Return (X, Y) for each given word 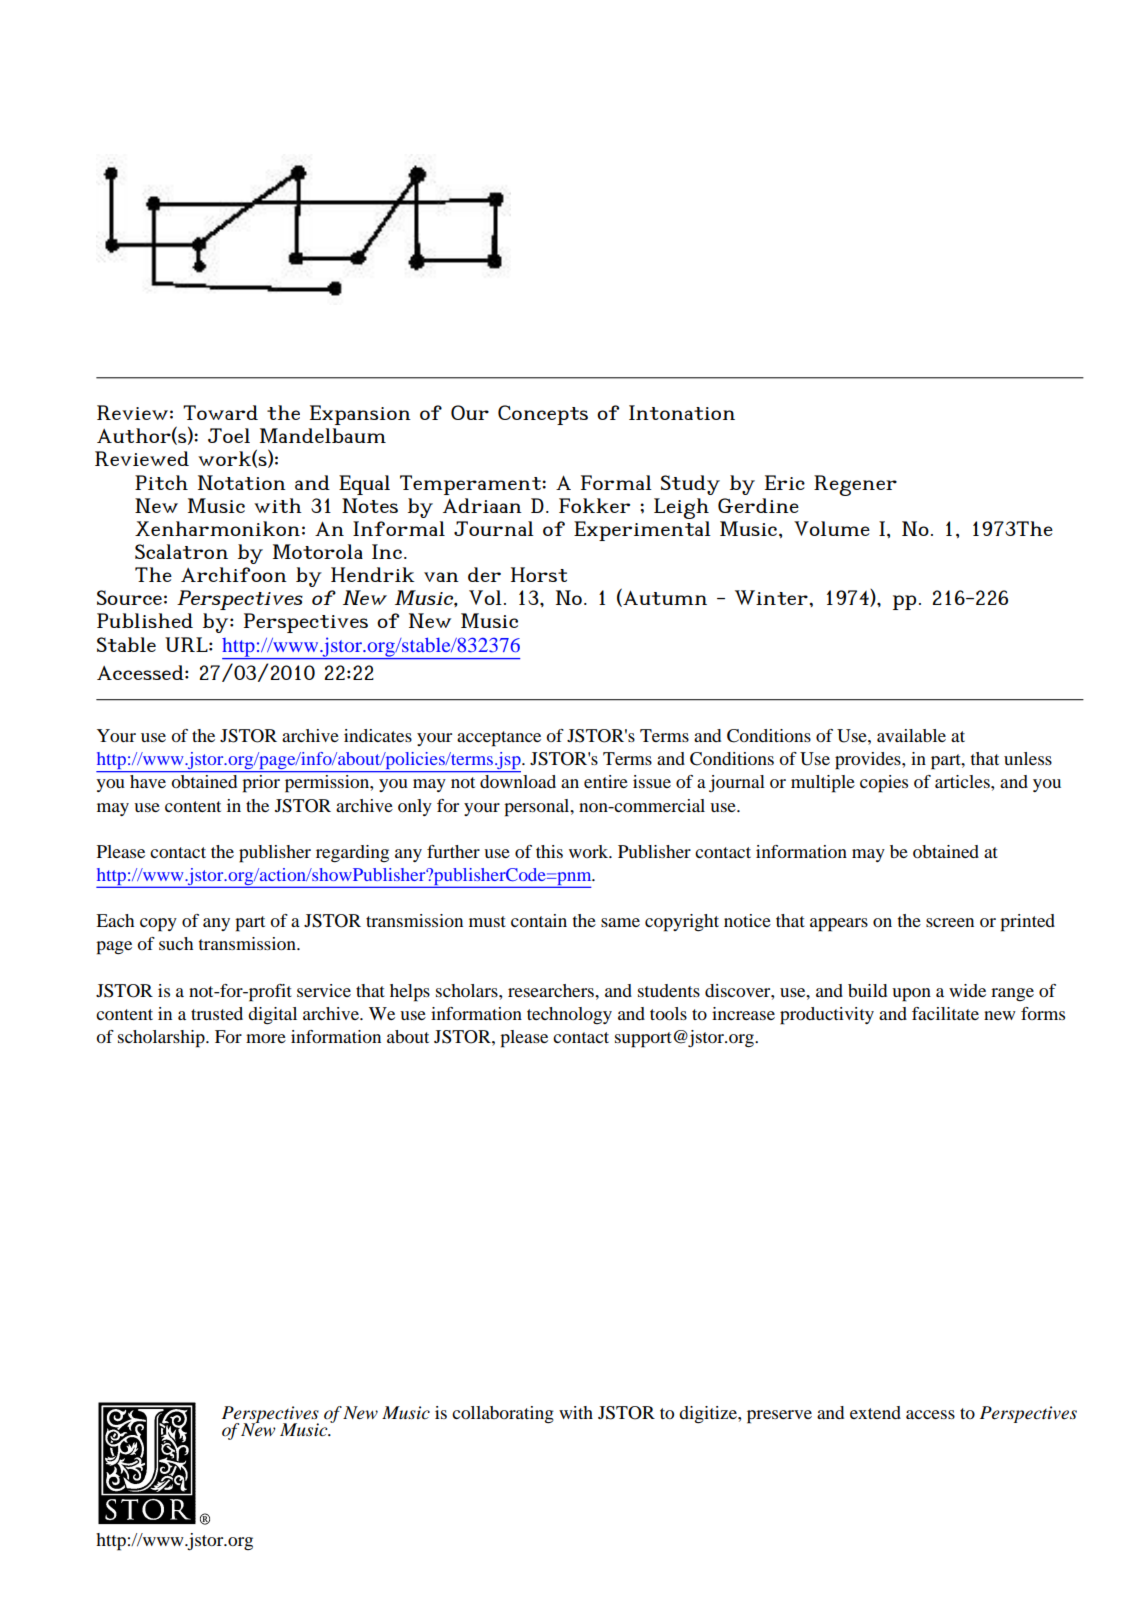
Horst (539, 574)
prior (261, 783)
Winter (772, 597)
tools (668, 1013)
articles (963, 781)
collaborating (503, 1415)
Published (145, 620)
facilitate (945, 1013)
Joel (229, 435)
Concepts (543, 415)
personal (538, 808)
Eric (785, 482)
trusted (217, 1013)
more (266, 1038)
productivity (827, 1016)
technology (569, 1015)
